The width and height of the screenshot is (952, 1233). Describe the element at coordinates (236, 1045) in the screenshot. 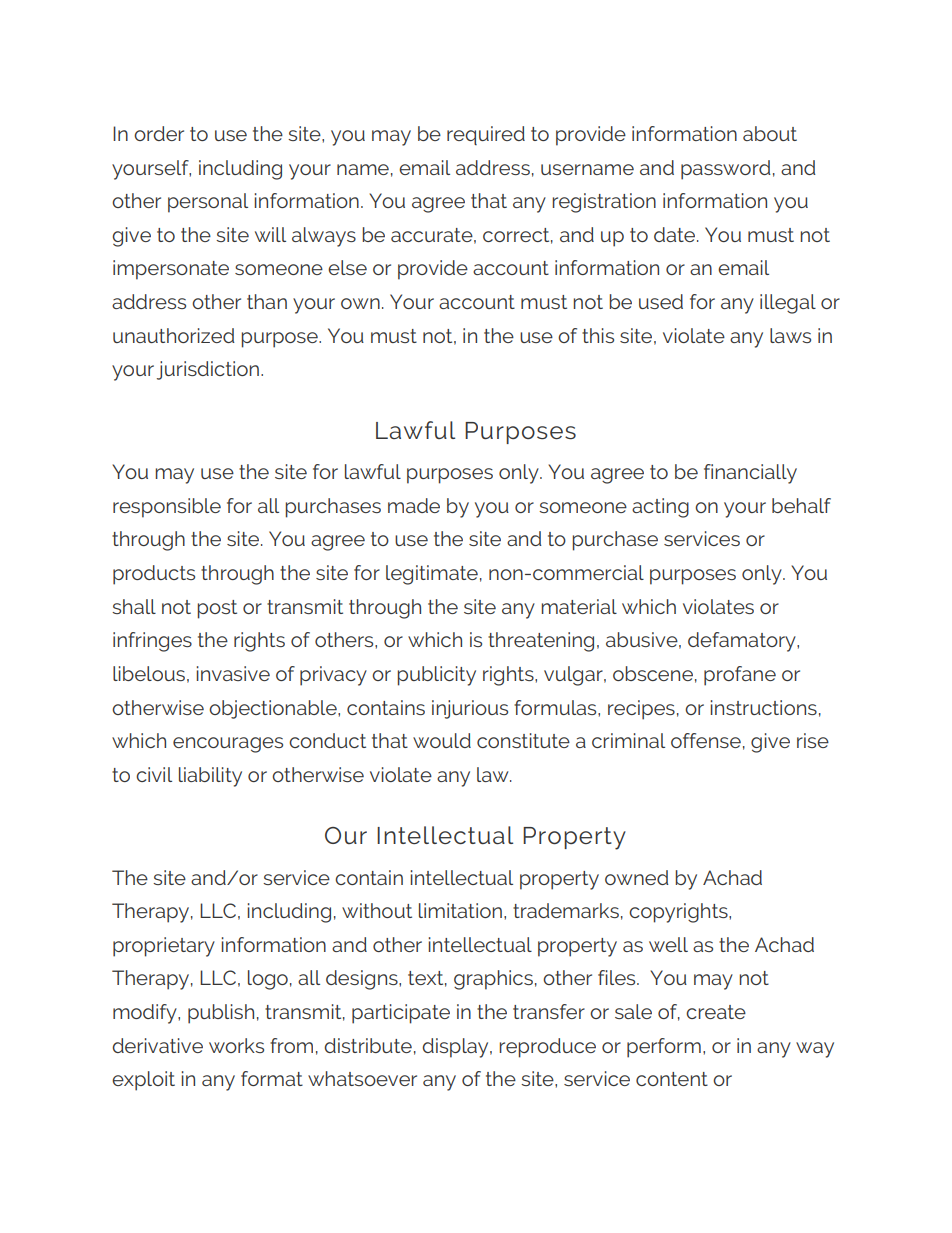

I see `works` at that location.
